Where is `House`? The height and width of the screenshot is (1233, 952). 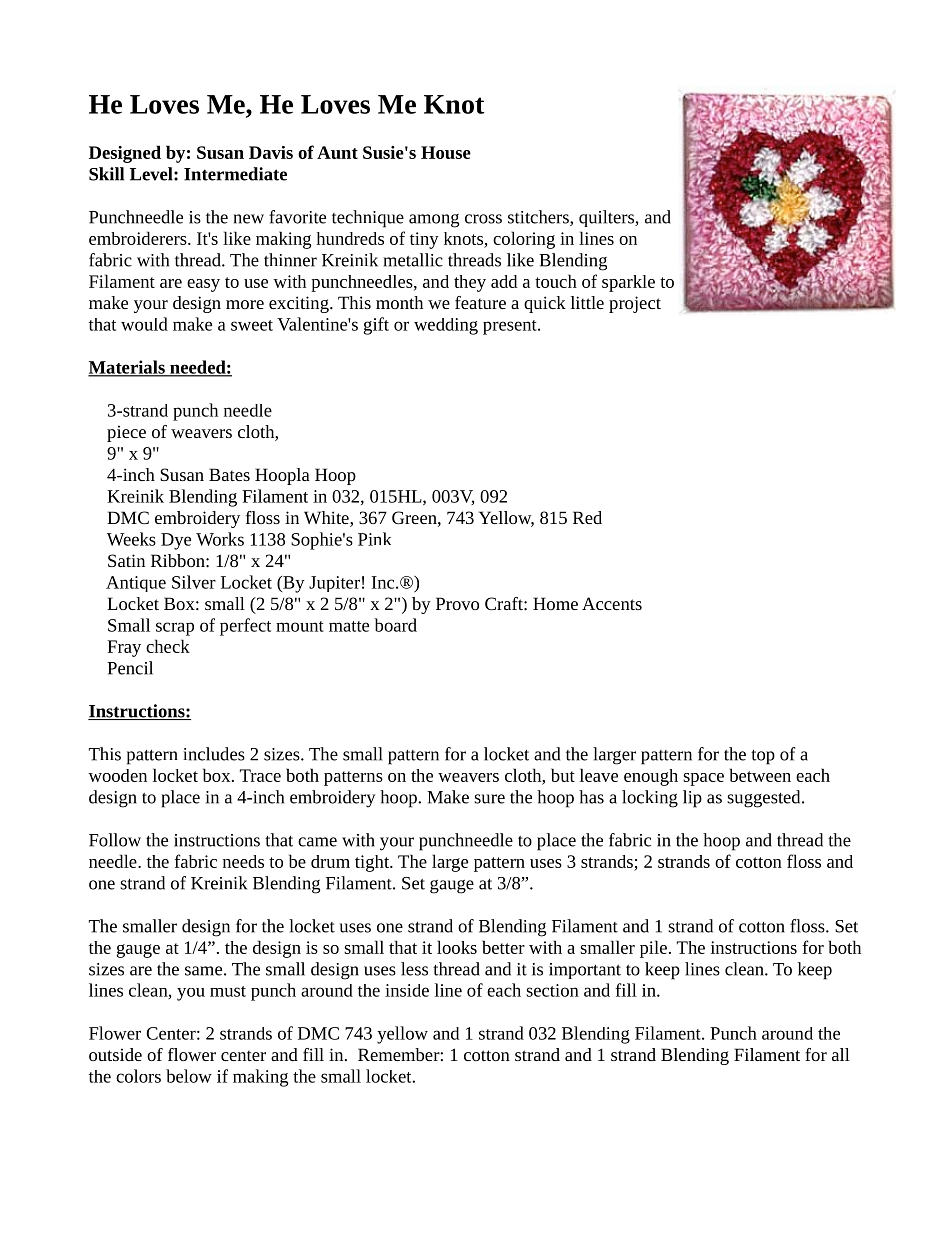 House is located at coordinates (446, 152).
